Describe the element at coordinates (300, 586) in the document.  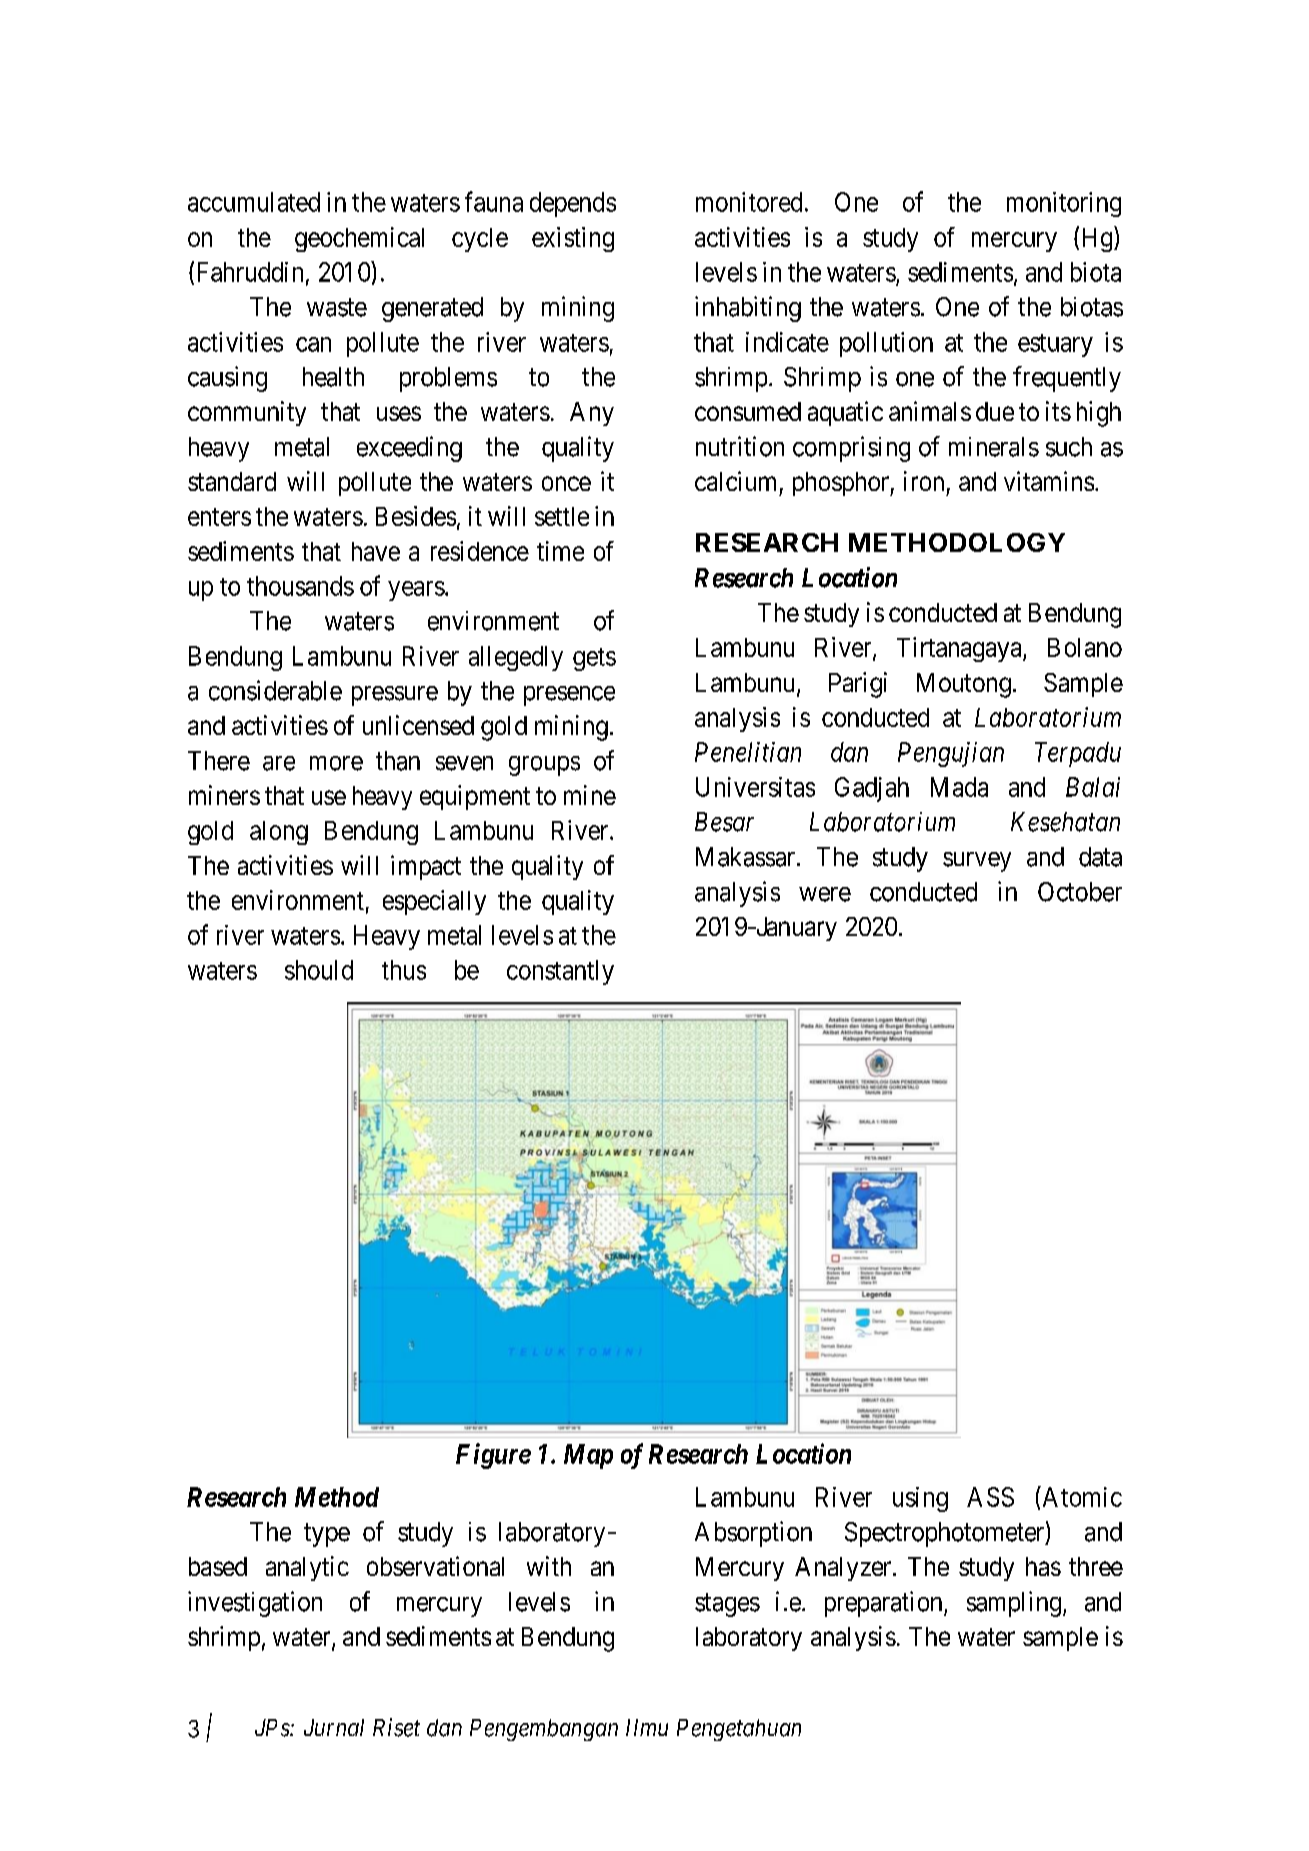
I see `thousands` at that location.
